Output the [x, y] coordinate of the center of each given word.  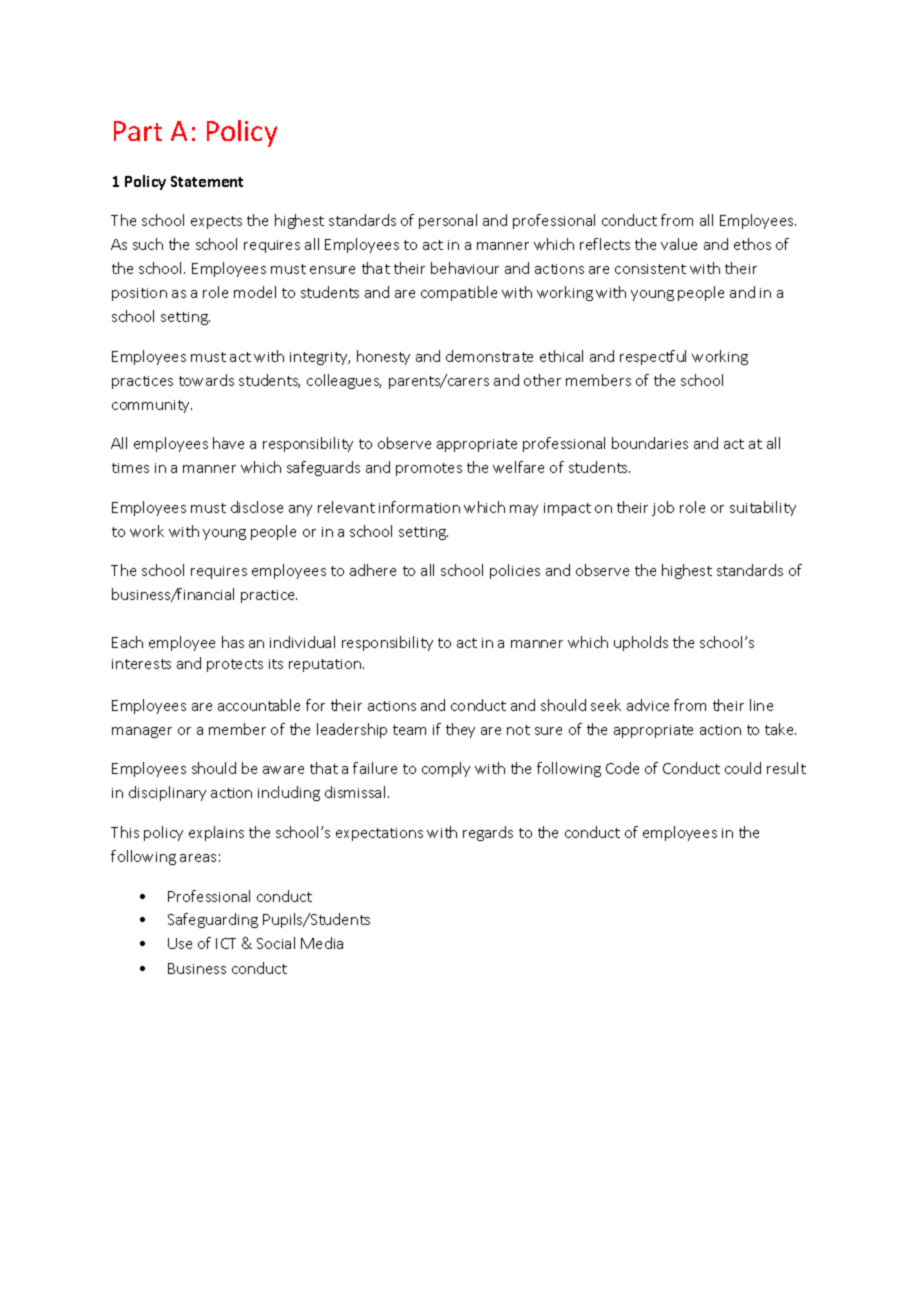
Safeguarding [213, 920]
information [419, 507]
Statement [207, 181]
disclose [257, 507]
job [663, 508]
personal [448, 221]
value [679, 244]
